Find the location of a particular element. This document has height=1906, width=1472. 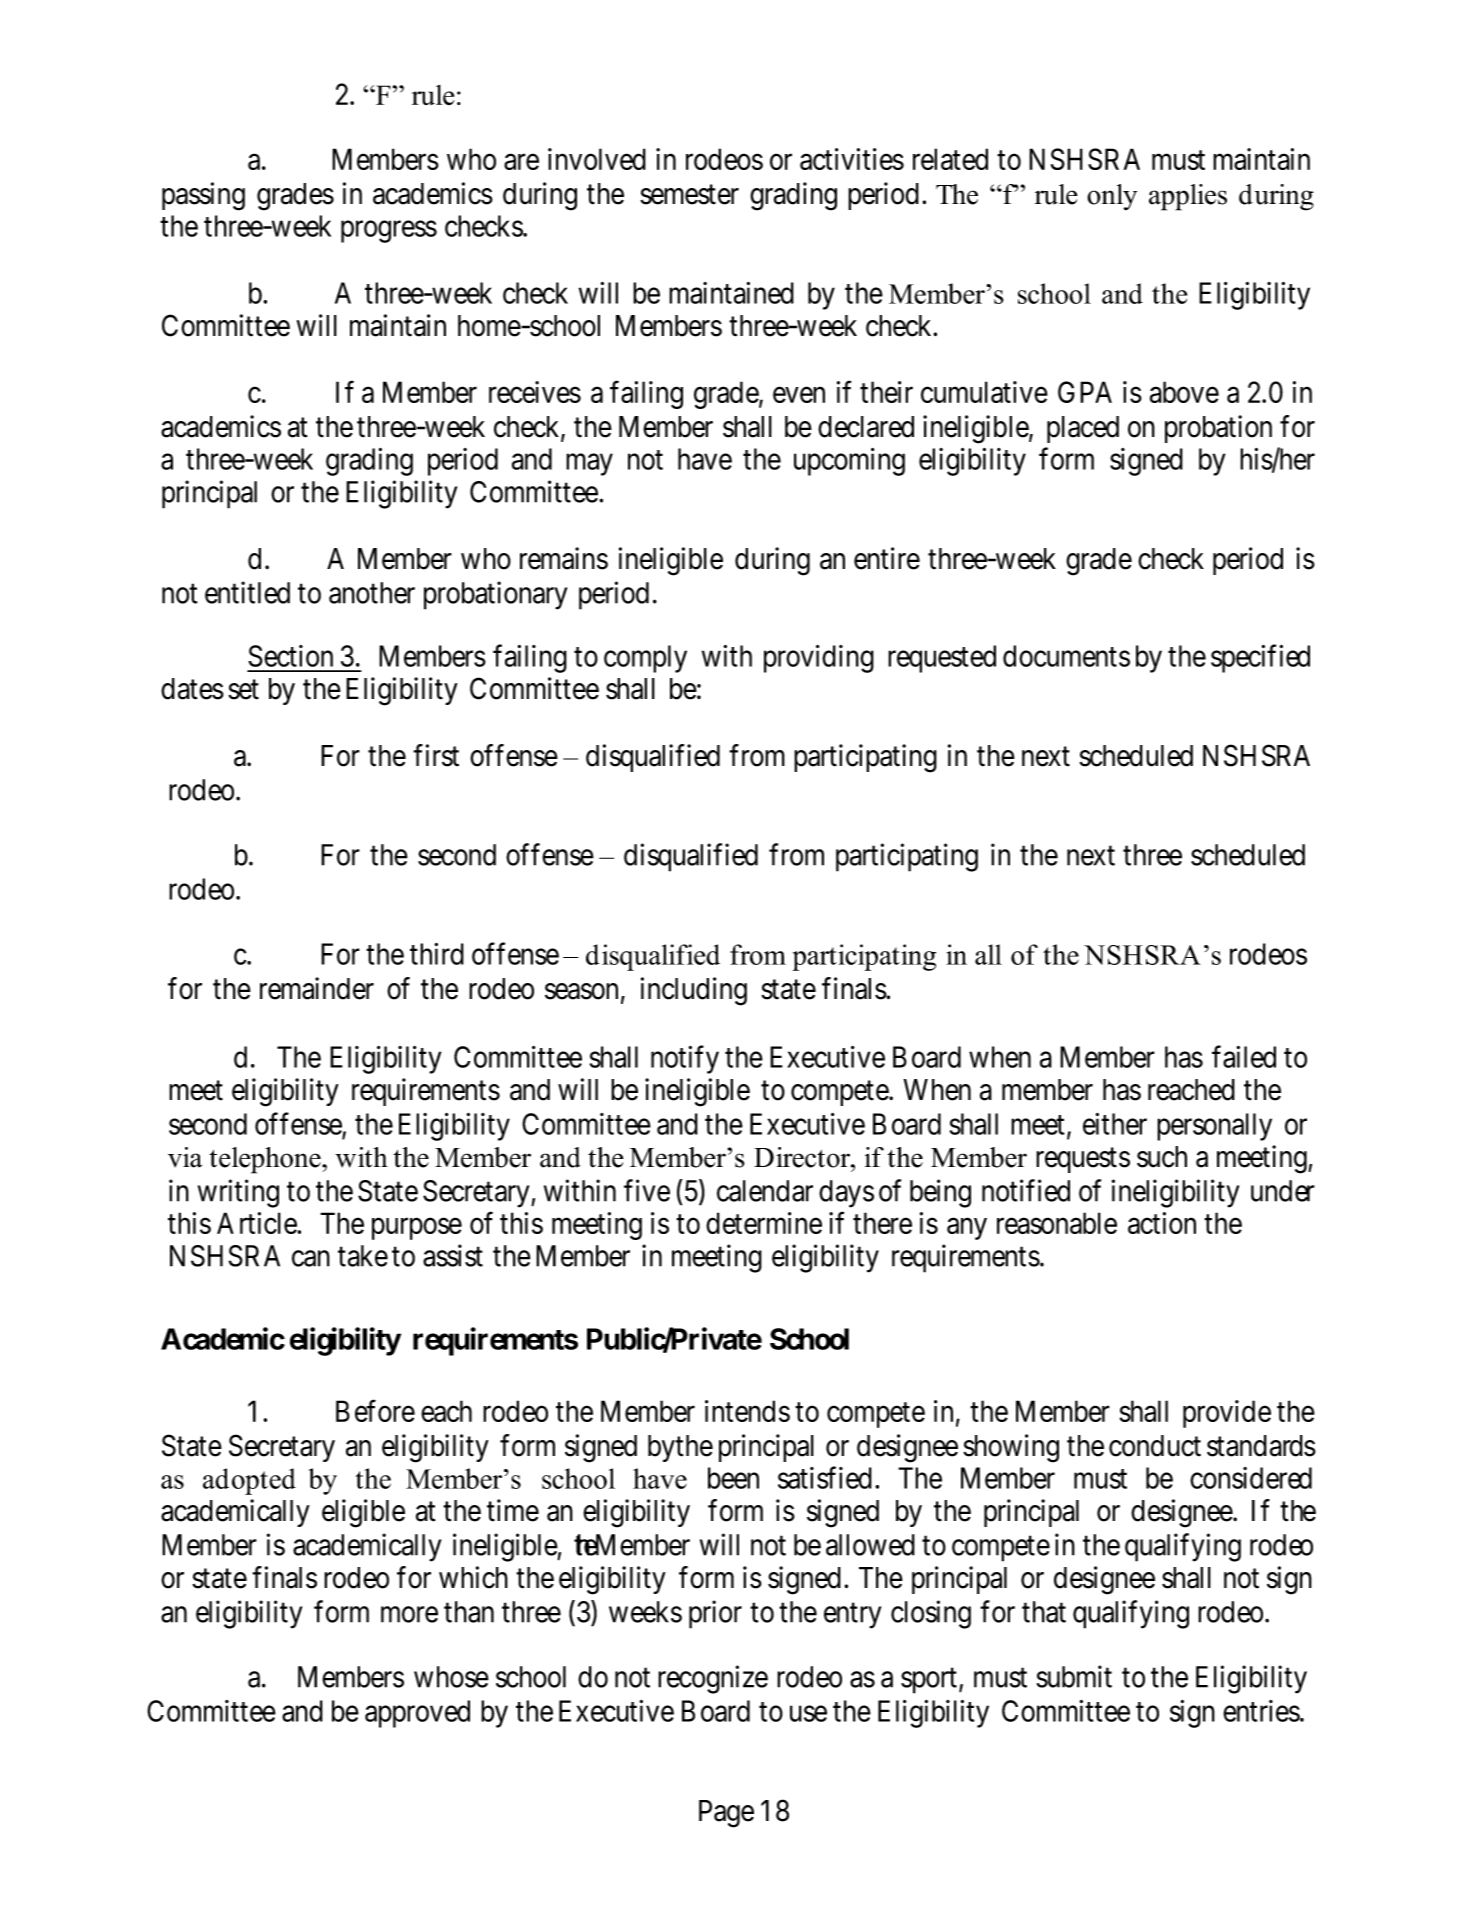

semester is located at coordinates (689, 195).
